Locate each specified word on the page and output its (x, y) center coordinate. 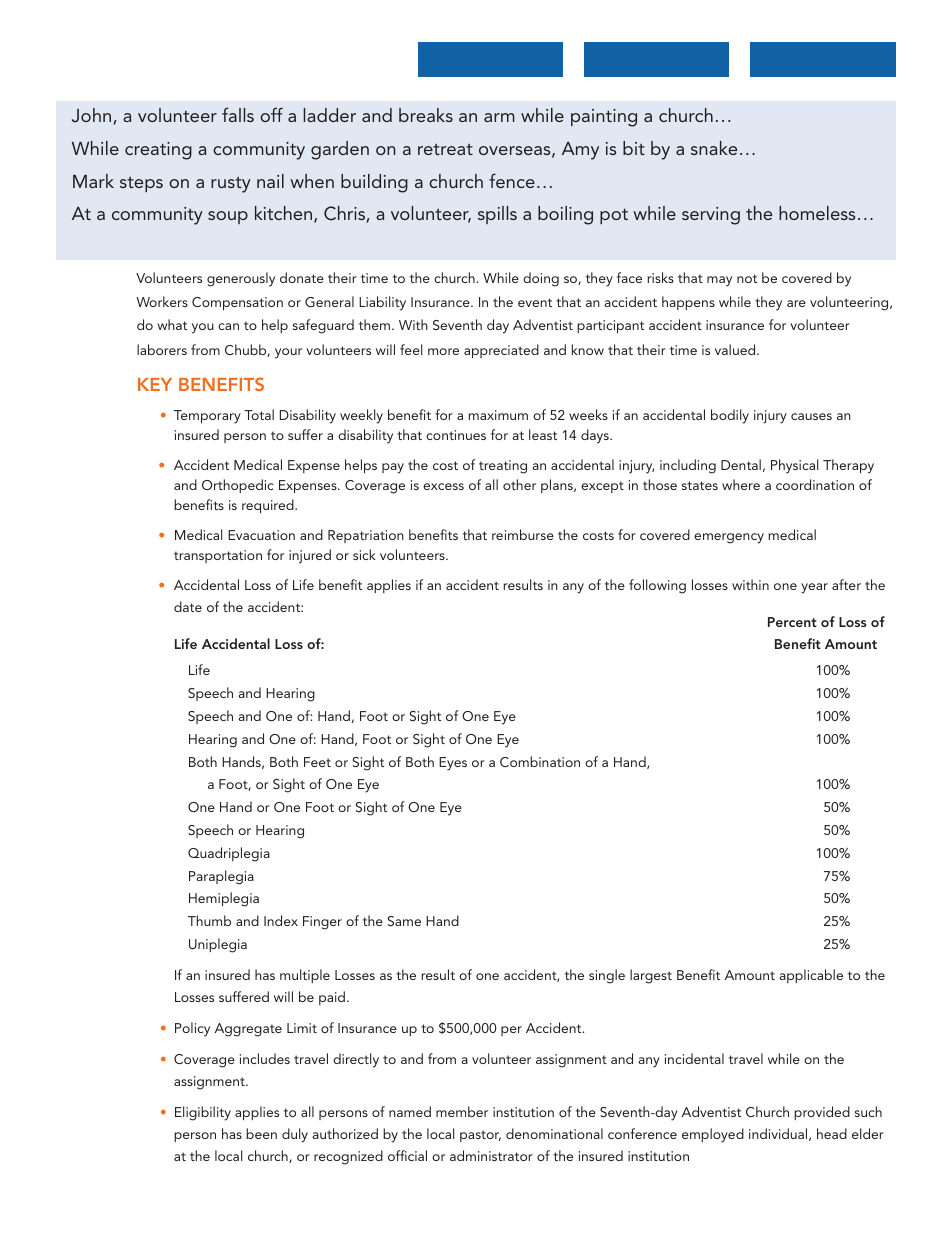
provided (822, 1113)
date (188, 606)
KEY (155, 384)
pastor (480, 1136)
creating (158, 151)
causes (811, 416)
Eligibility (203, 1113)
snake (714, 148)
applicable (811, 976)
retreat (445, 149)
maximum (498, 415)
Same (404, 921)
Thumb (209, 920)
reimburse (523, 534)
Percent (792, 622)
